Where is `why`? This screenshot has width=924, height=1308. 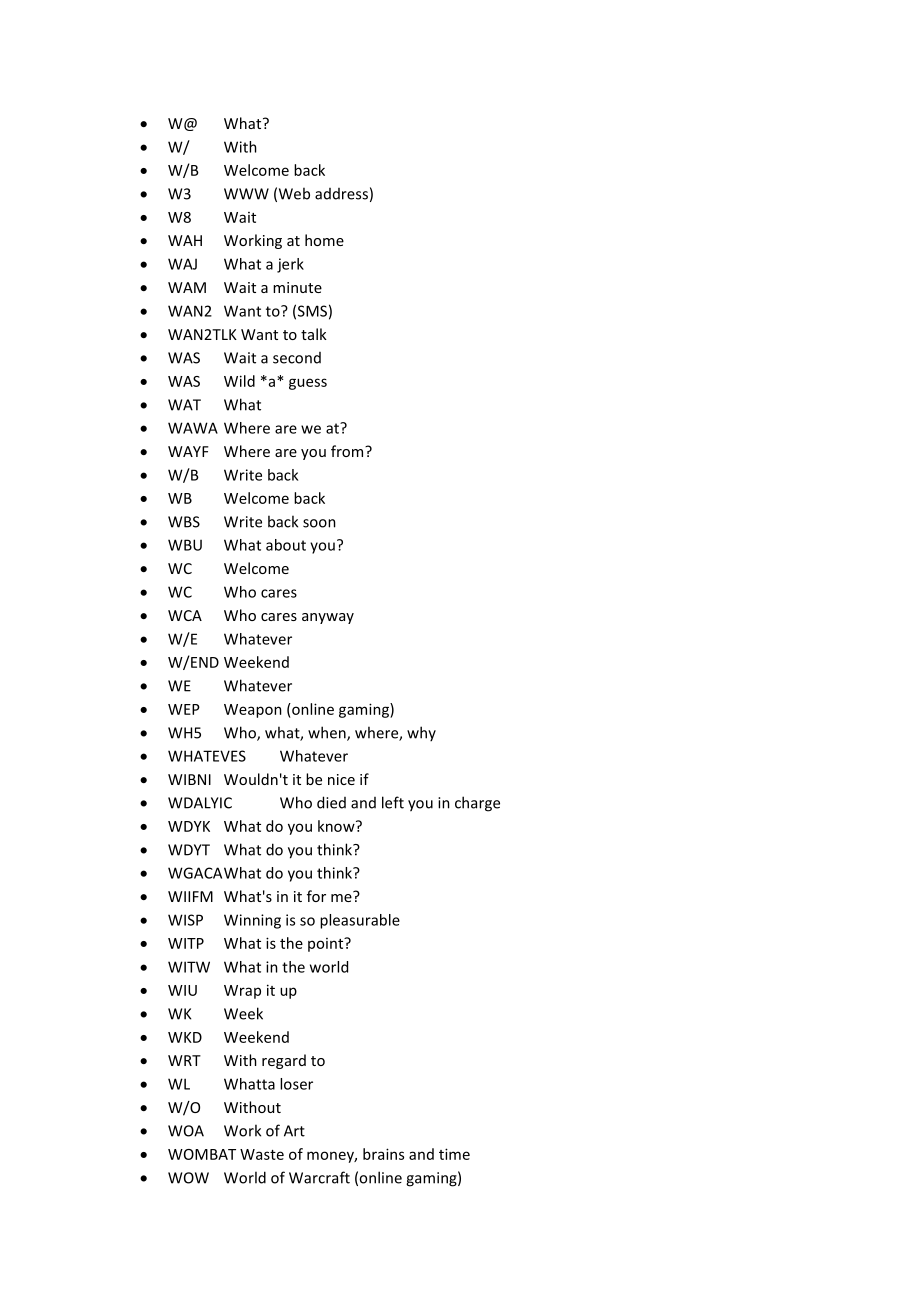 why is located at coordinates (421, 733).
